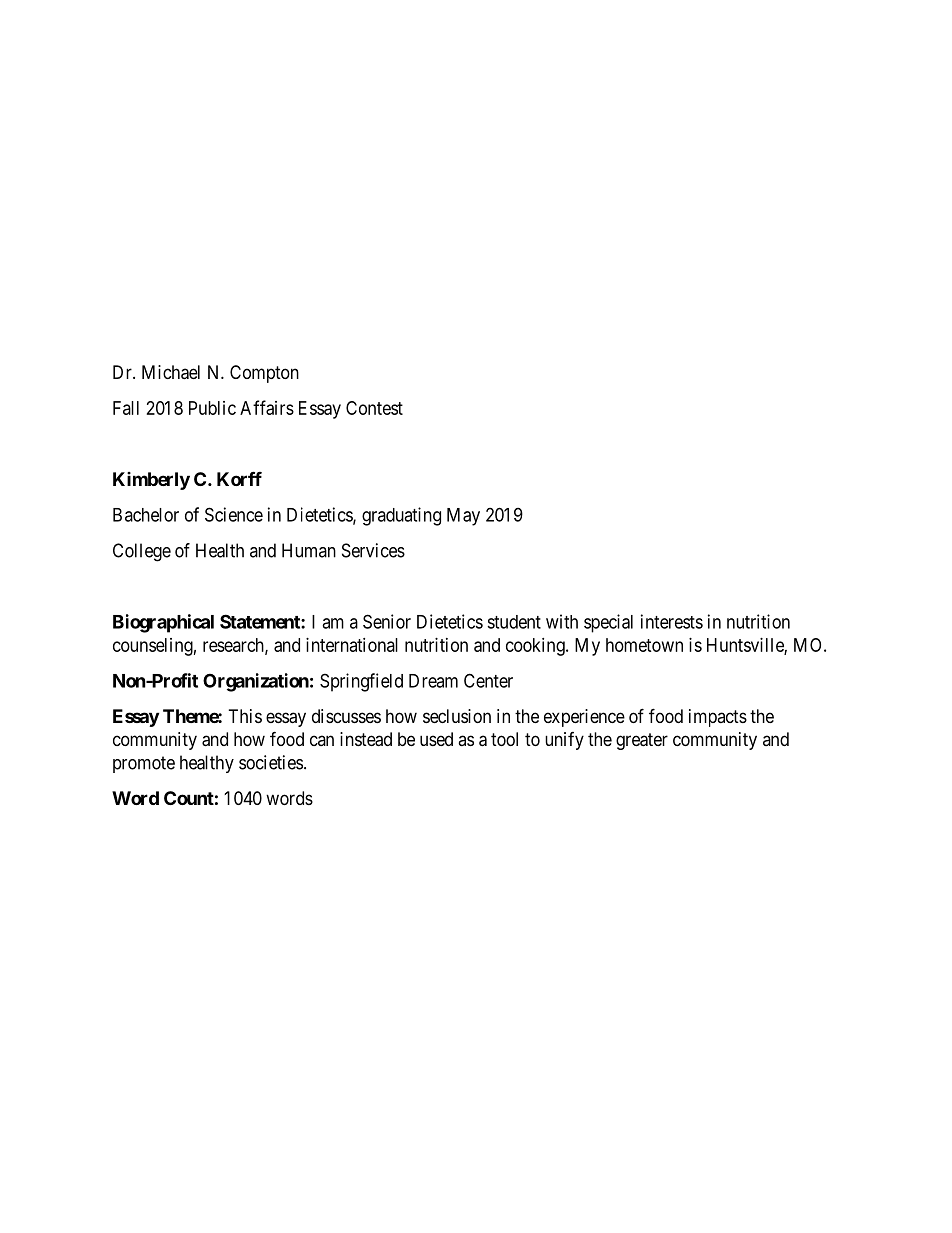 Image resolution: width=952 pixels, height=1233 pixels. What do you see at coordinates (144, 764) in the screenshot?
I see `promote` at bounding box center [144, 764].
